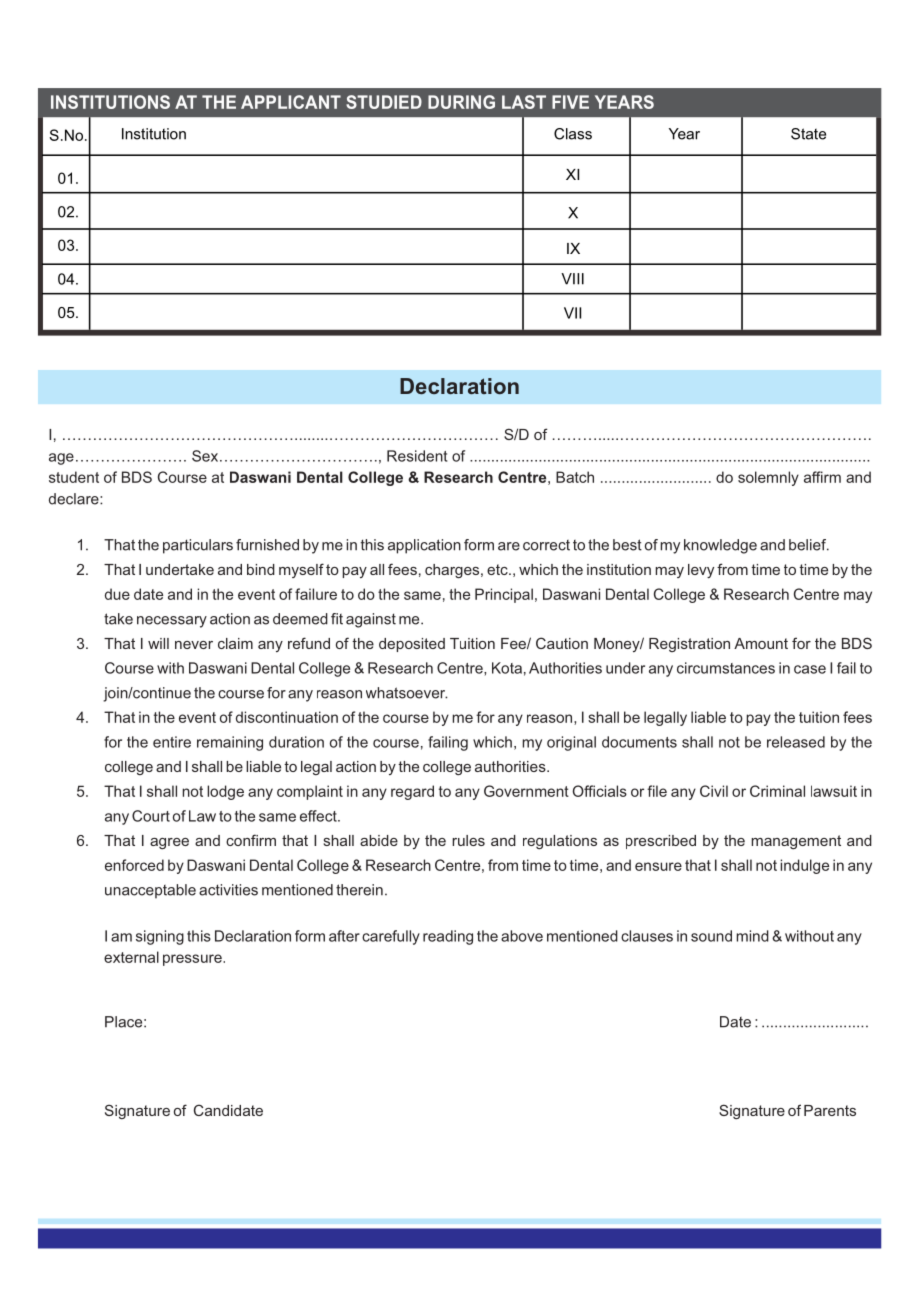  What do you see at coordinates (461, 102) in the screenshot?
I see `DURING` at bounding box center [461, 102].
